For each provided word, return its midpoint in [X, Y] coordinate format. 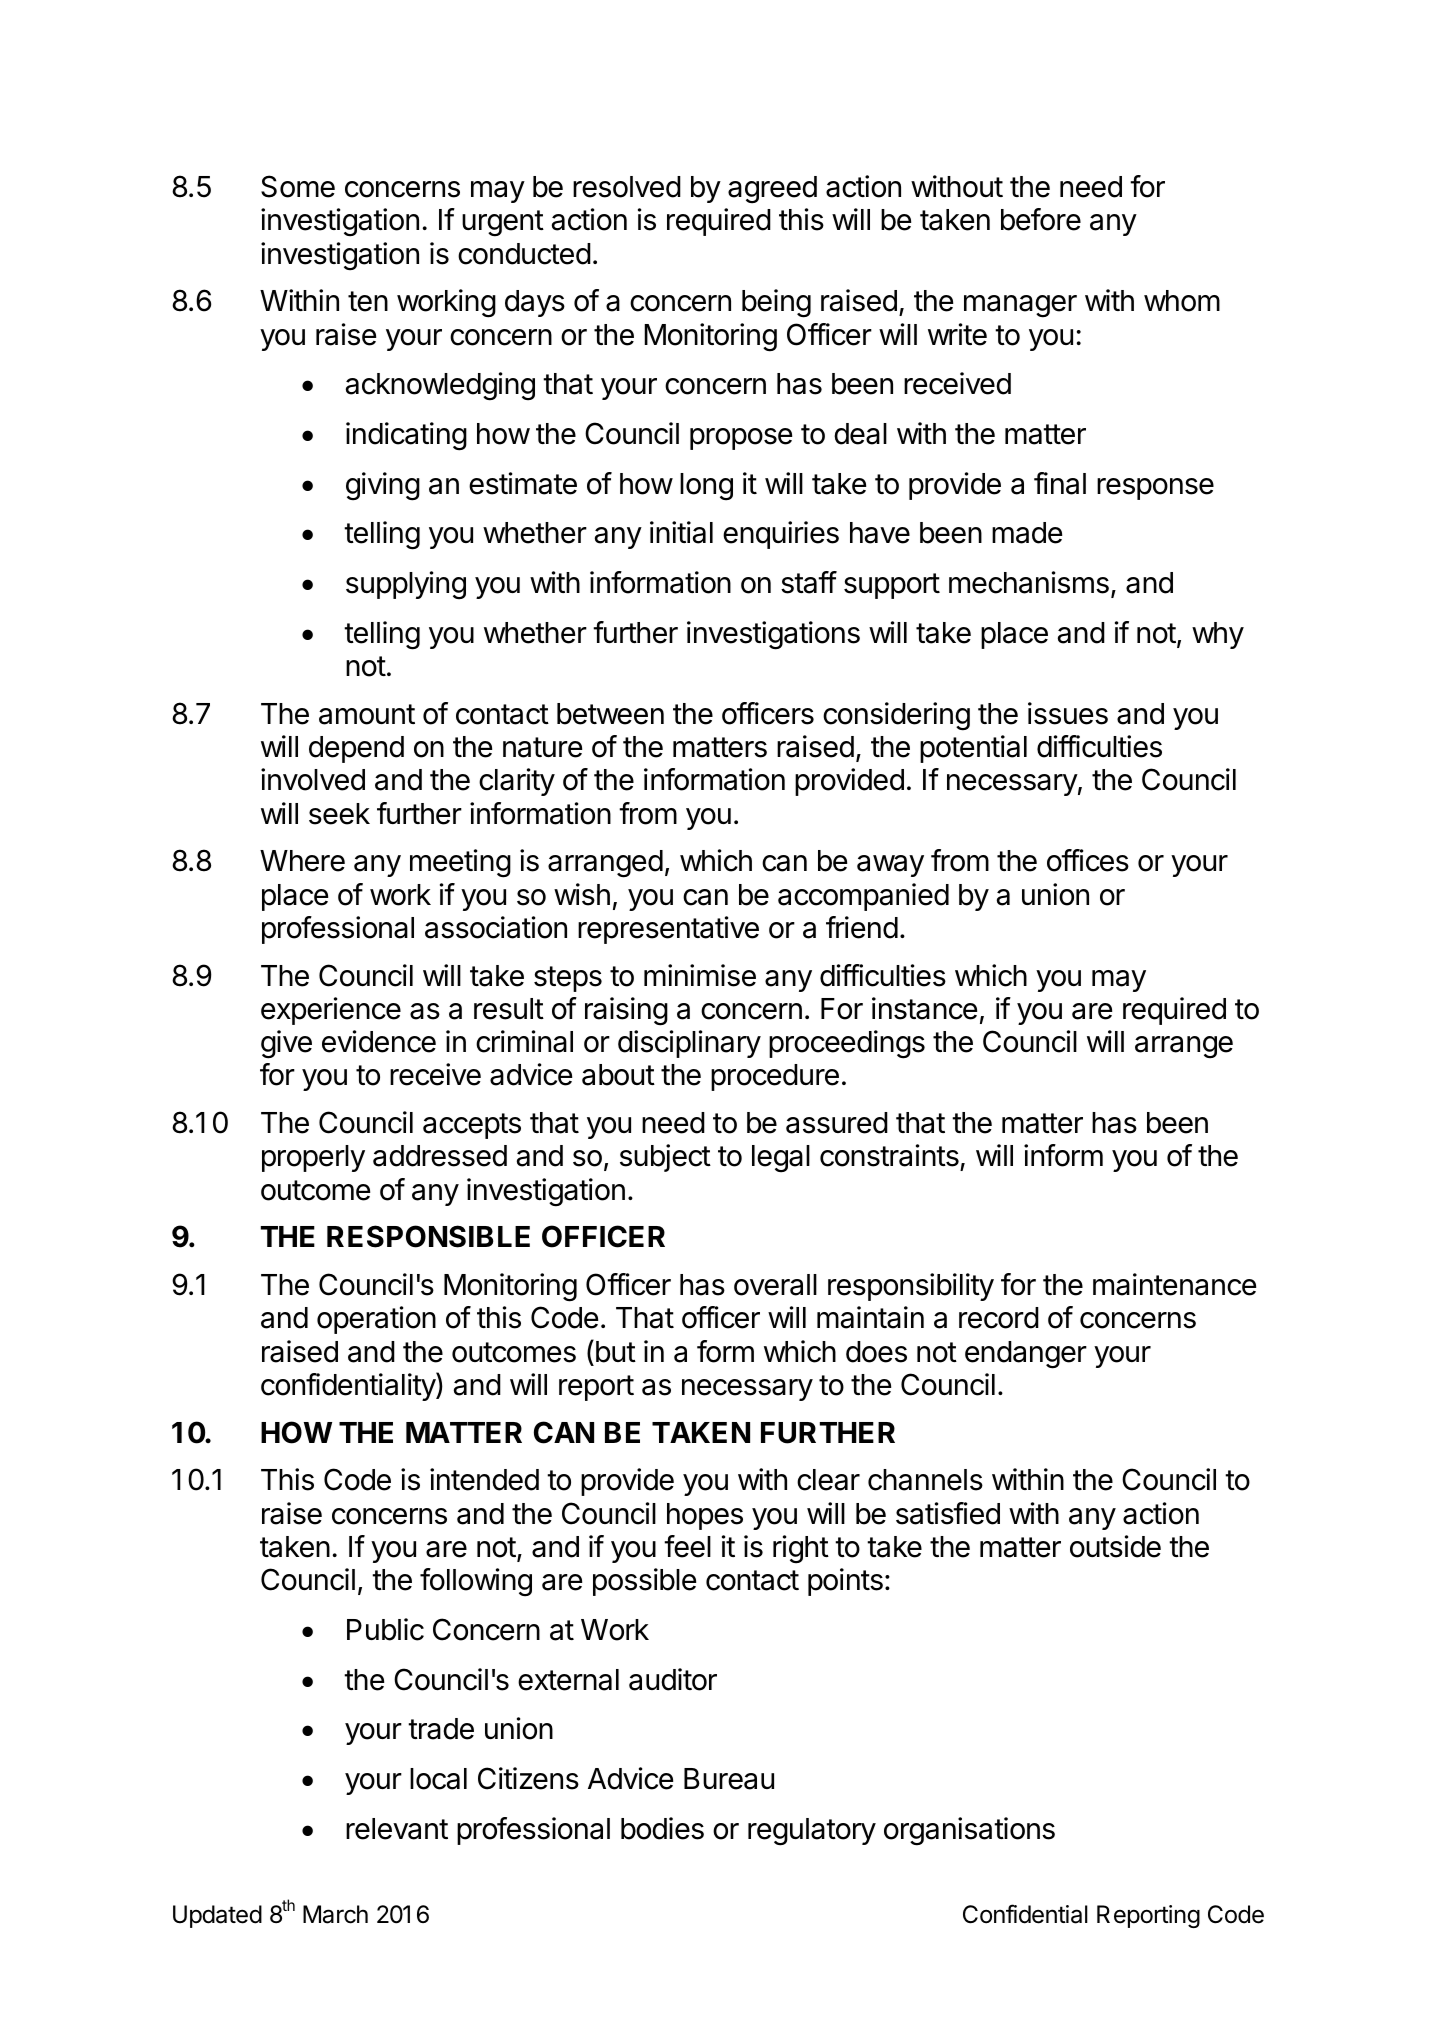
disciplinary [689, 1044]
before [1041, 219]
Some [298, 186]
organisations [969, 1831]
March [335, 1914]
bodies [662, 1828]
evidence [379, 1041]
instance [924, 1008]
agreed [772, 190]
